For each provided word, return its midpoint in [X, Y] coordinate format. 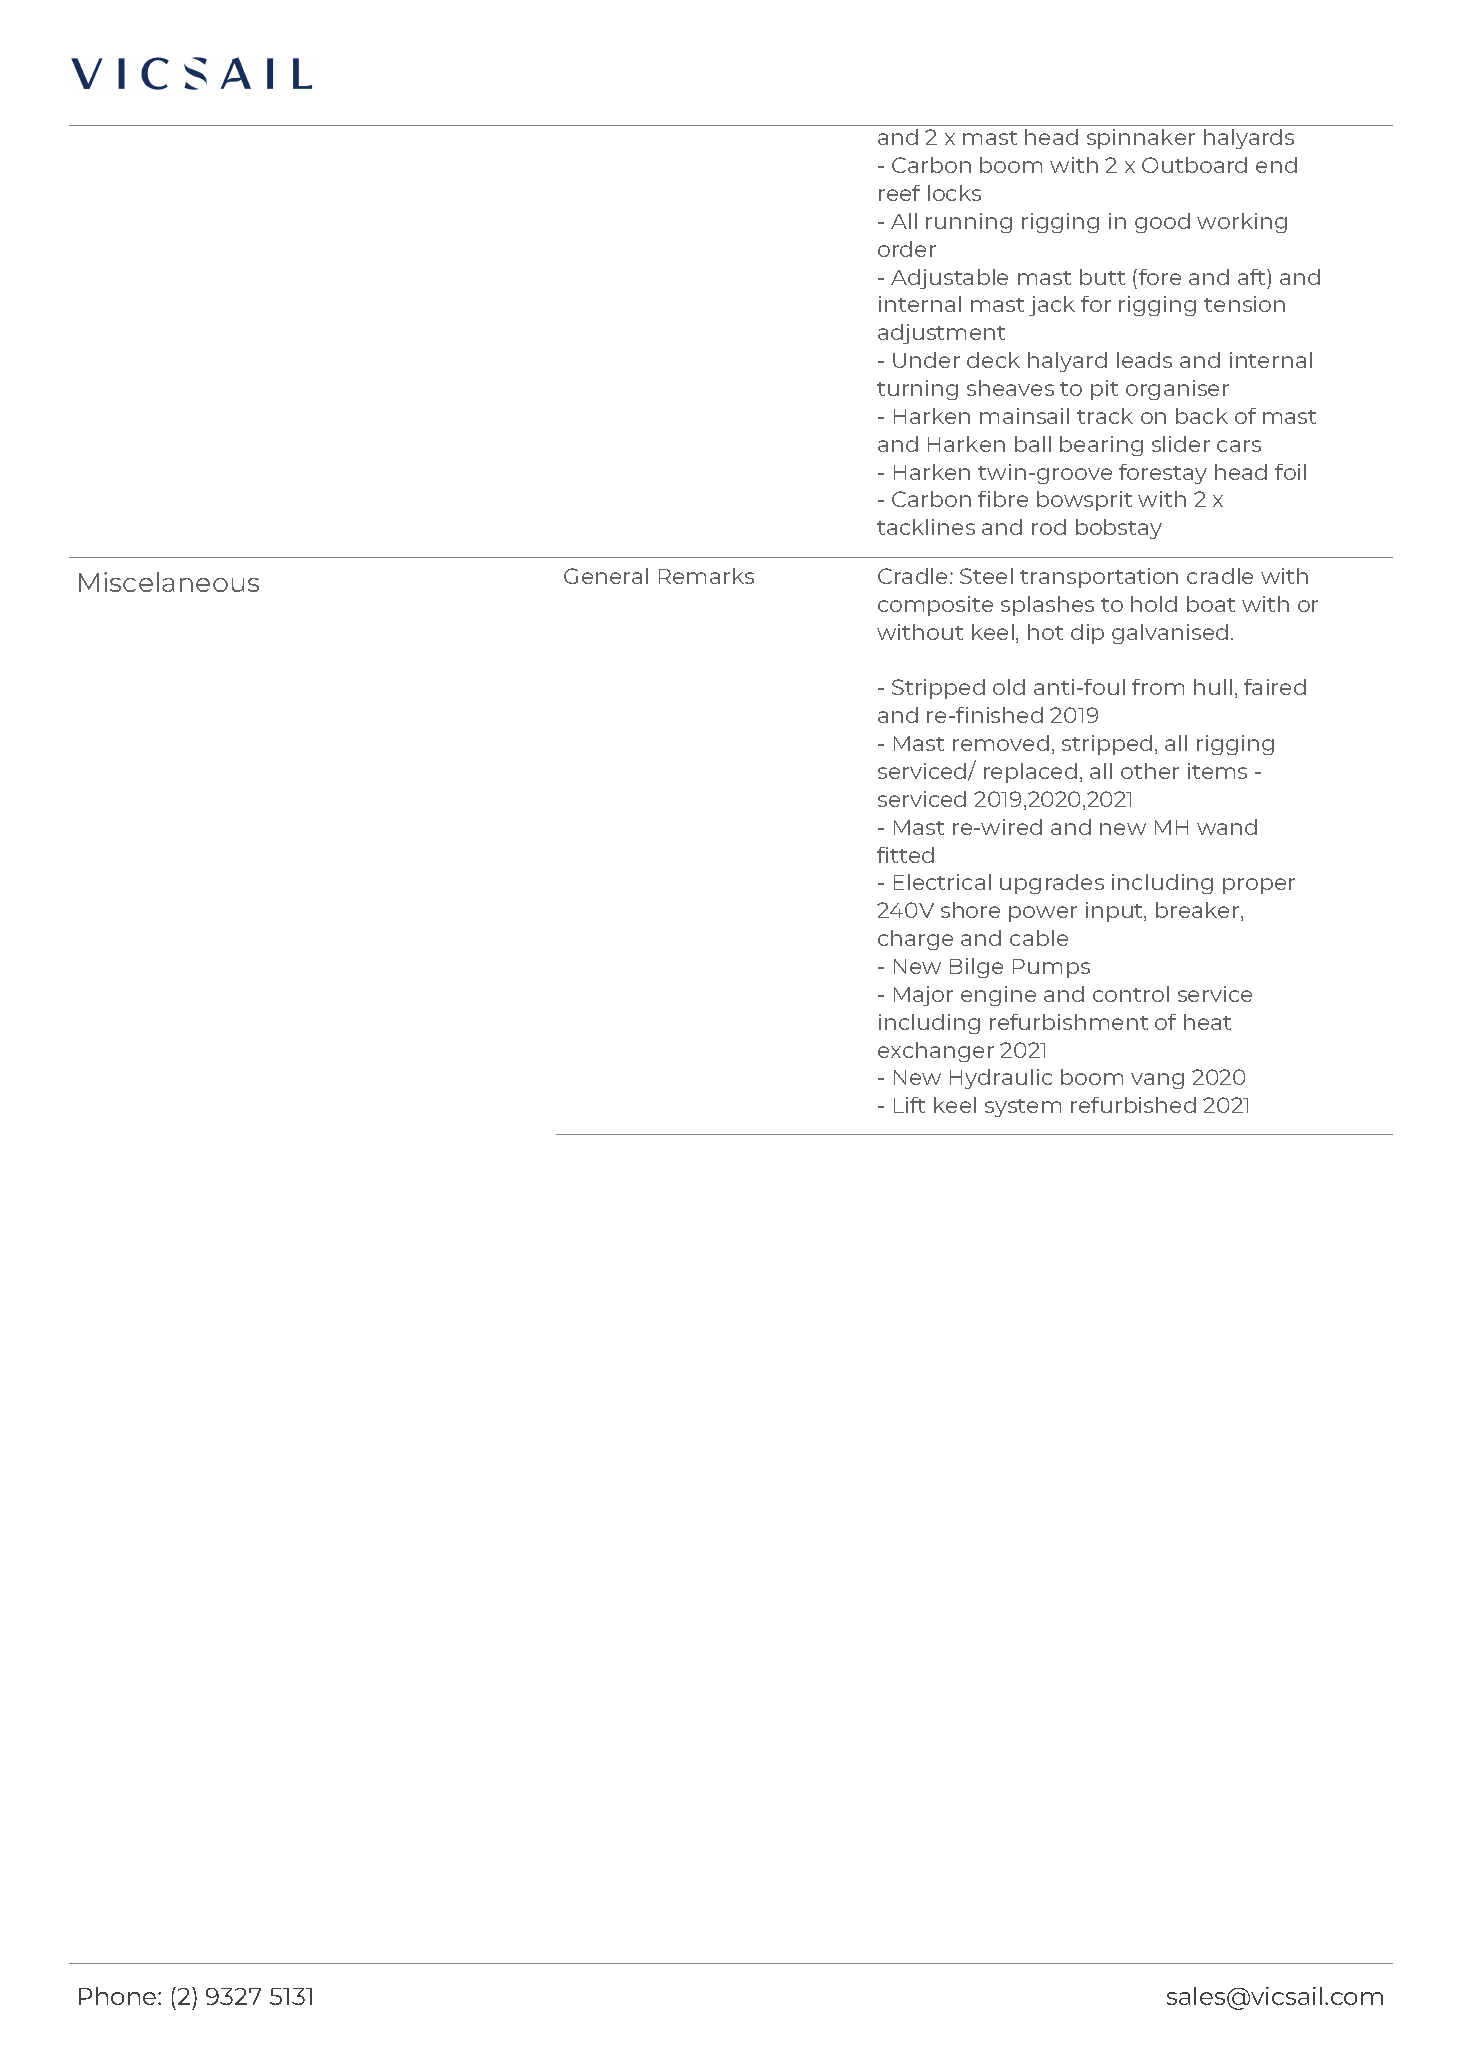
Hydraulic [1001, 1079]
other [1150, 771]
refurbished [1133, 1105]
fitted [905, 855]
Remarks [706, 576]
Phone [119, 1996]
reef [899, 193]
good [1162, 223]
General [606, 576]
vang [1157, 1081]
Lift [909, 1105]
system [1023, 1108]
